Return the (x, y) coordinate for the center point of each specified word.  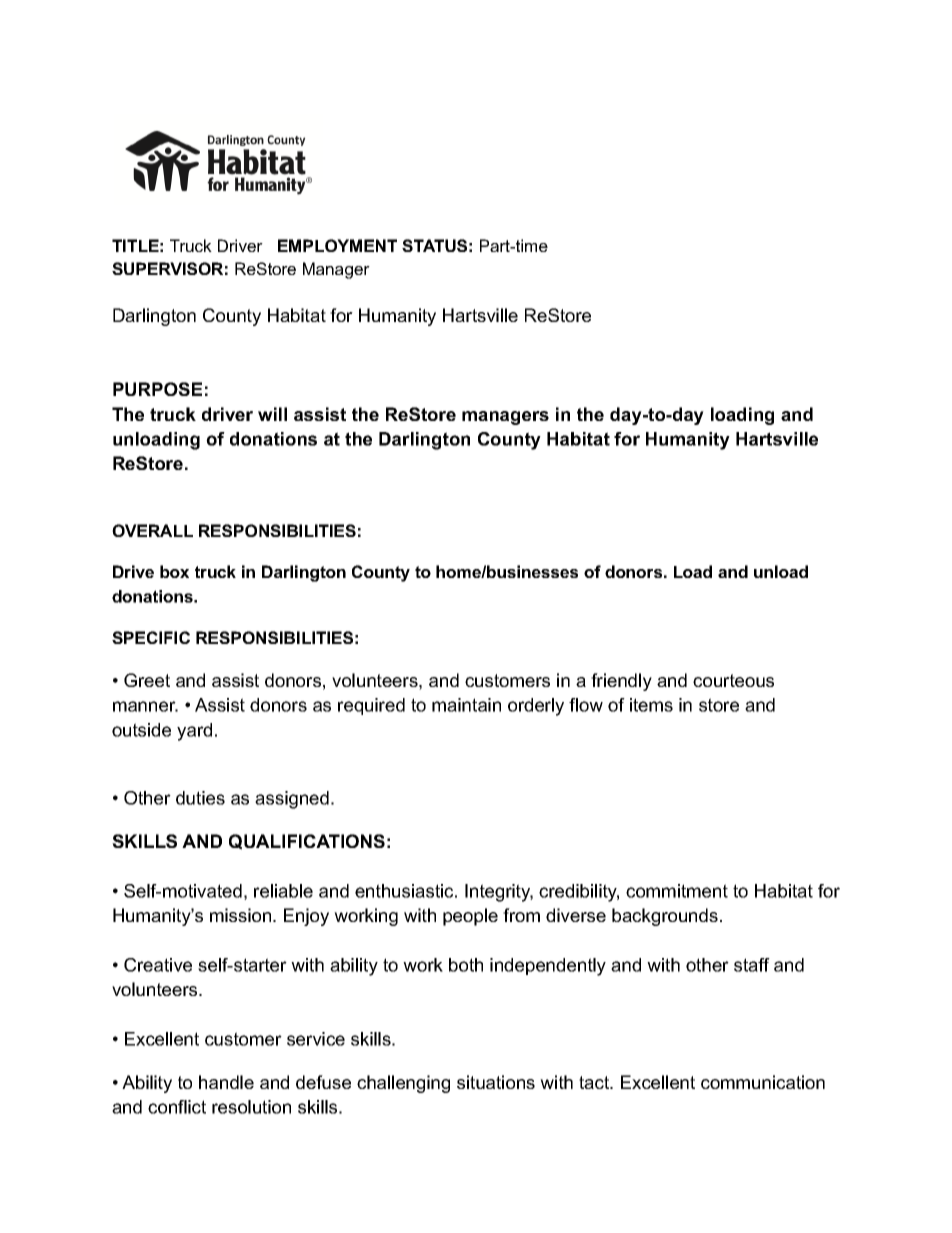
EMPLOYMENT (337, 245)
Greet (147, 680)
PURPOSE (157, 389)
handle (226, 1082)
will (272, 414)
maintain (466, 705)
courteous (733, 680)
